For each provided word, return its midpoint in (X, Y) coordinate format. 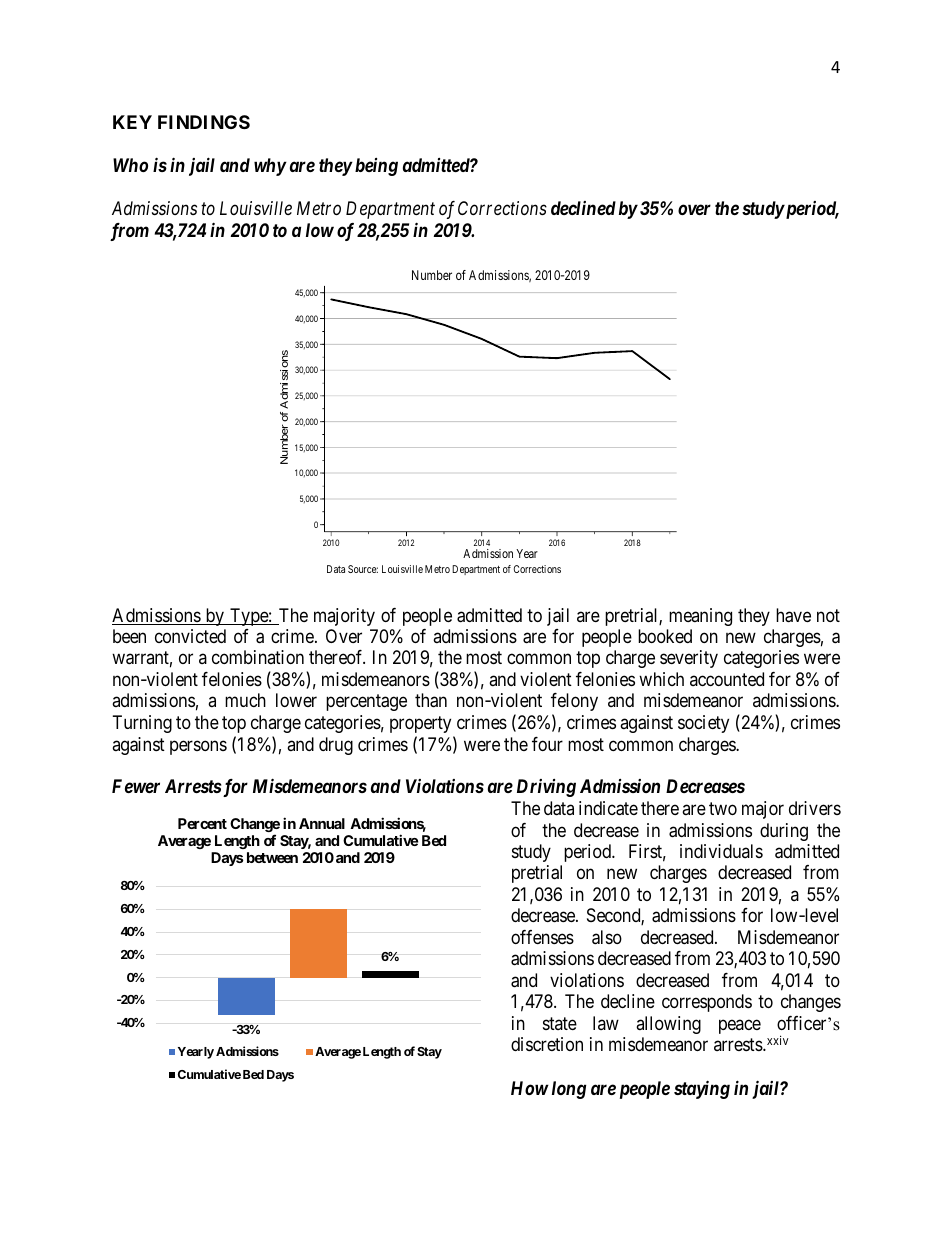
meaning (700, 617)
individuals (721, 851)
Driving (546, 788)
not (828, 615)
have (793, 615)
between (272, 857)
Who (130, 165)
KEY (132, 122)
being (376, 167)
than (431, 700)
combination (258, 657)
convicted (190, 636)
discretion (547, 1044)
